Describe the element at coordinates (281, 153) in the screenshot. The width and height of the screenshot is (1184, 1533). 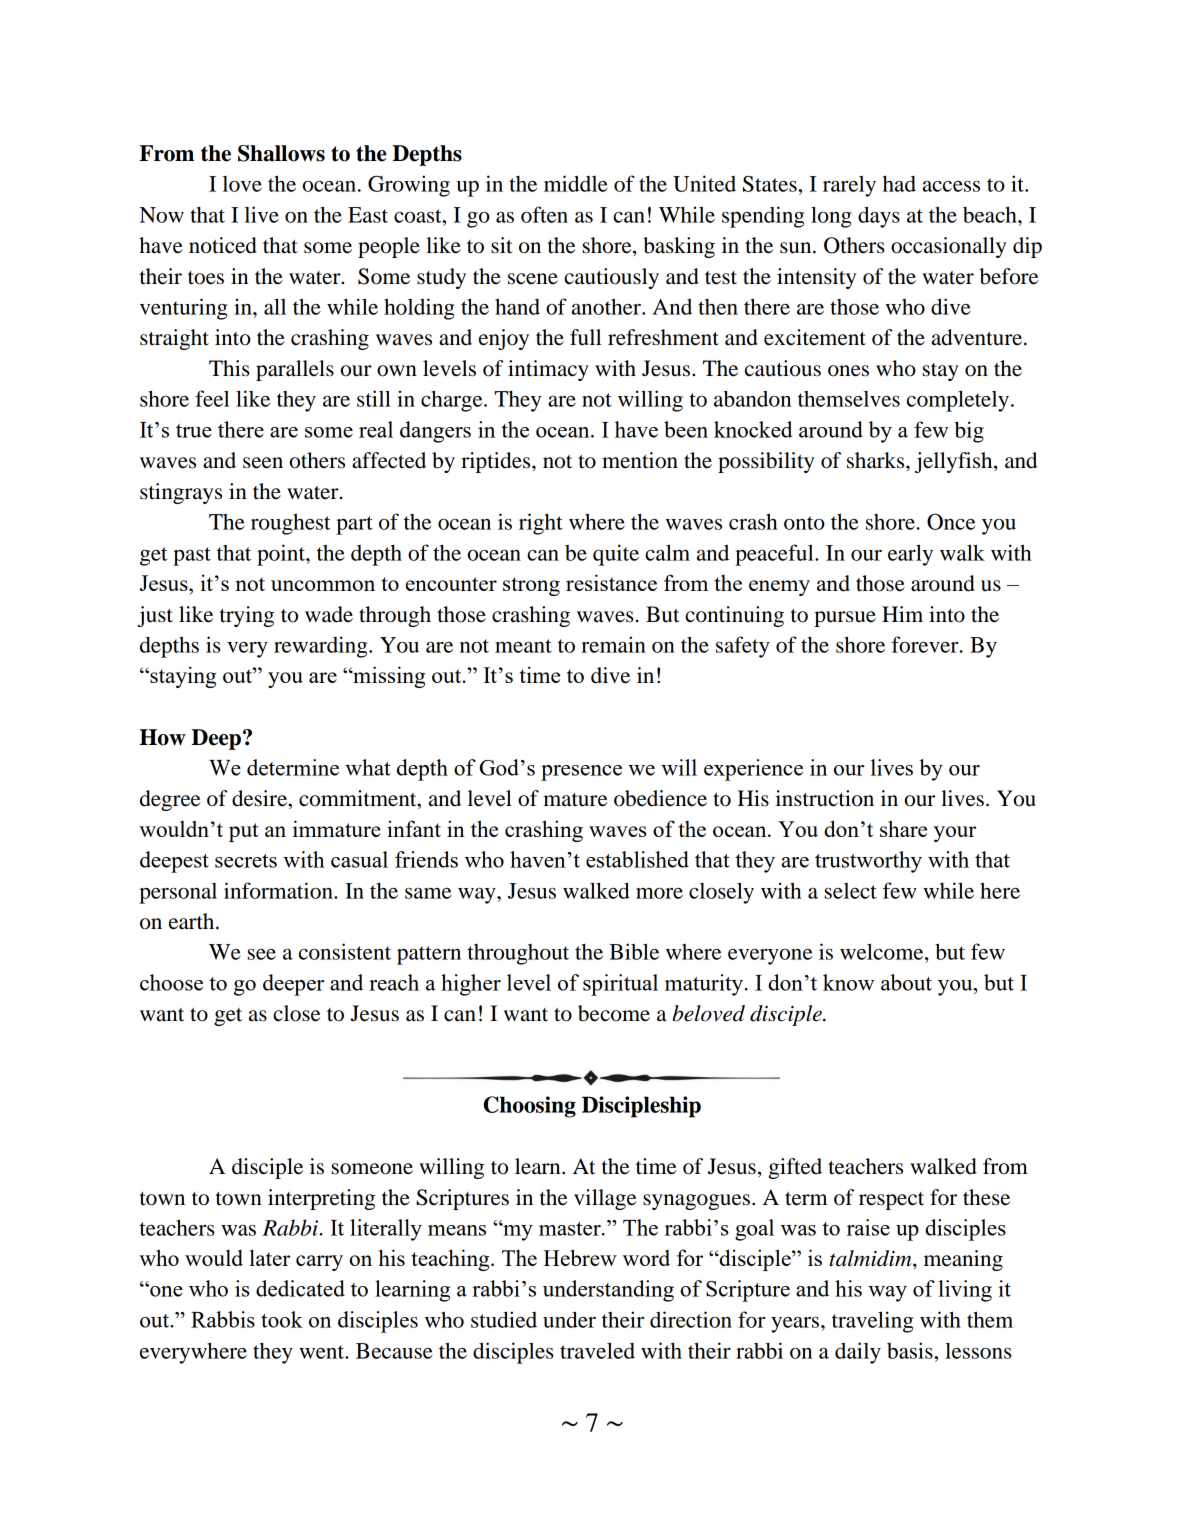
I see `Shallows` at that location.
